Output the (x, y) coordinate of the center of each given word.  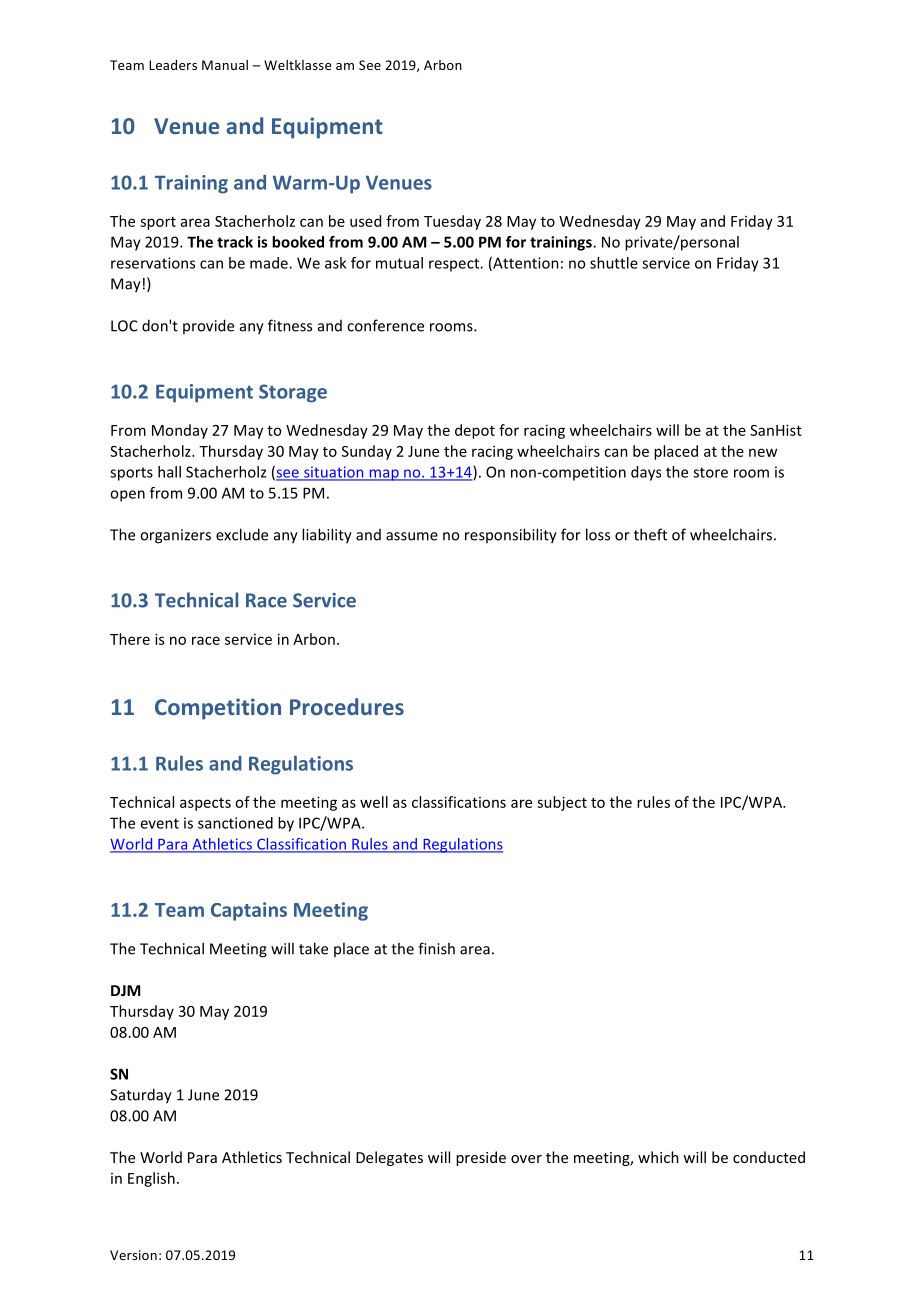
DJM (125, 990)
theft (650, 534)
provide (208, 326)
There (130, 639)
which (658, 1157)
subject (562, 803)
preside (481, 1158)
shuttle (614, 263)
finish (436, 948)
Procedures (347, 706)
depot (475, 431)
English (151, 1179)
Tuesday (452, 222)
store (710, 472)
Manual (225, 65)
